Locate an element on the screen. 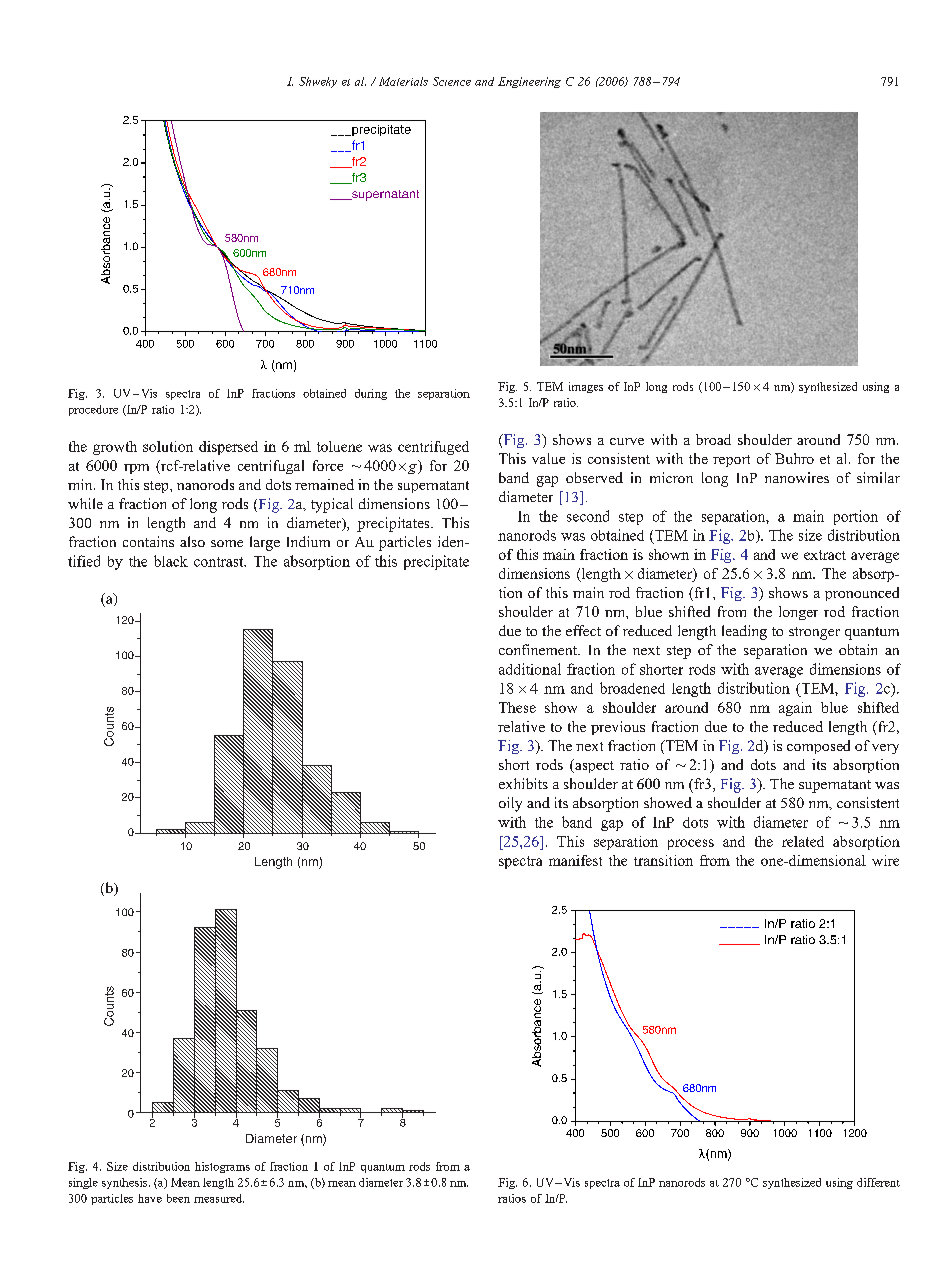  Science is located at coordinates (452, 81).
